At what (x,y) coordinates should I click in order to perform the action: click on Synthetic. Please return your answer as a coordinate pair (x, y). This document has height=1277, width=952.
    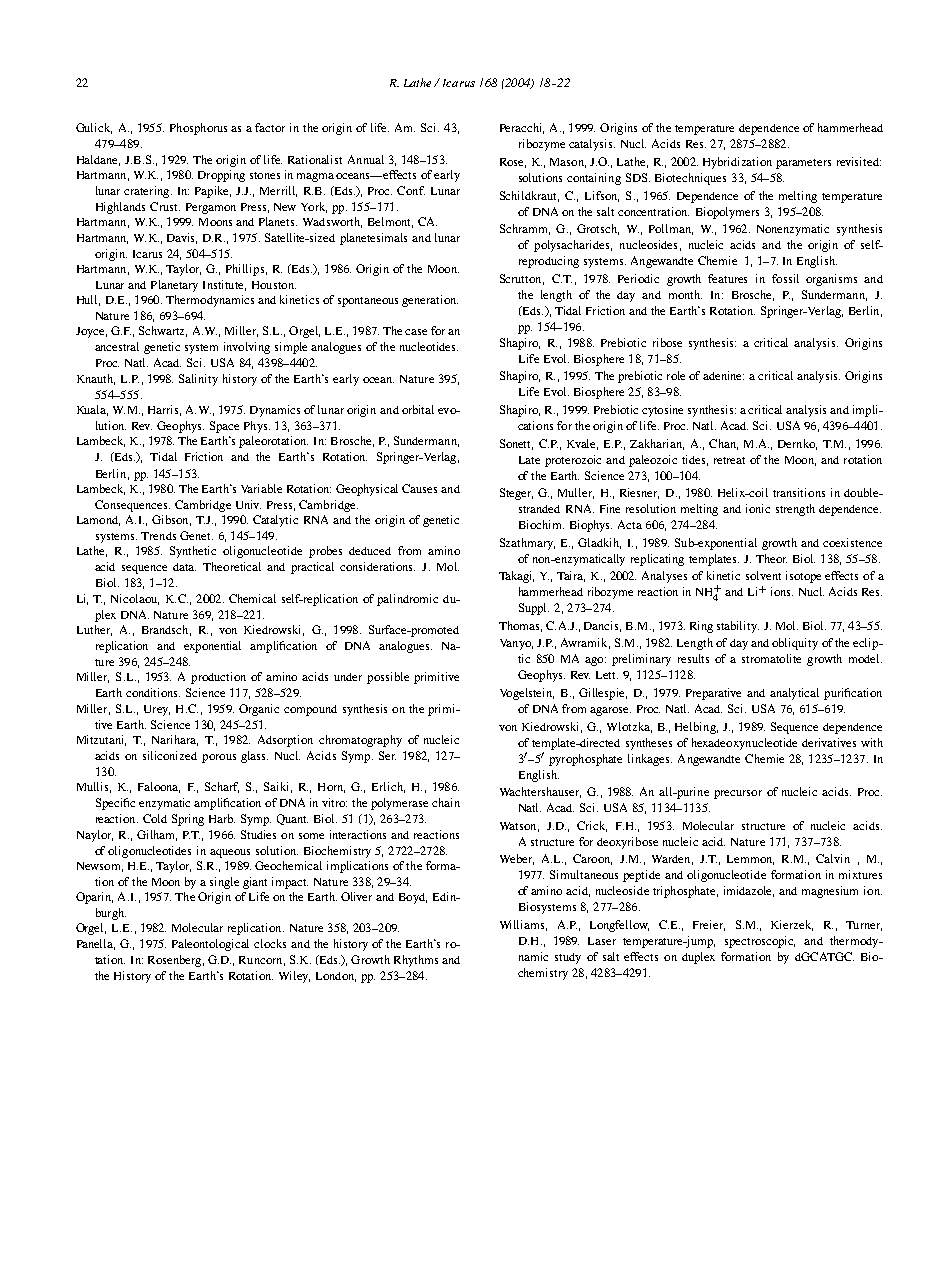
    Looking at the image, I should click on (193, 552).
